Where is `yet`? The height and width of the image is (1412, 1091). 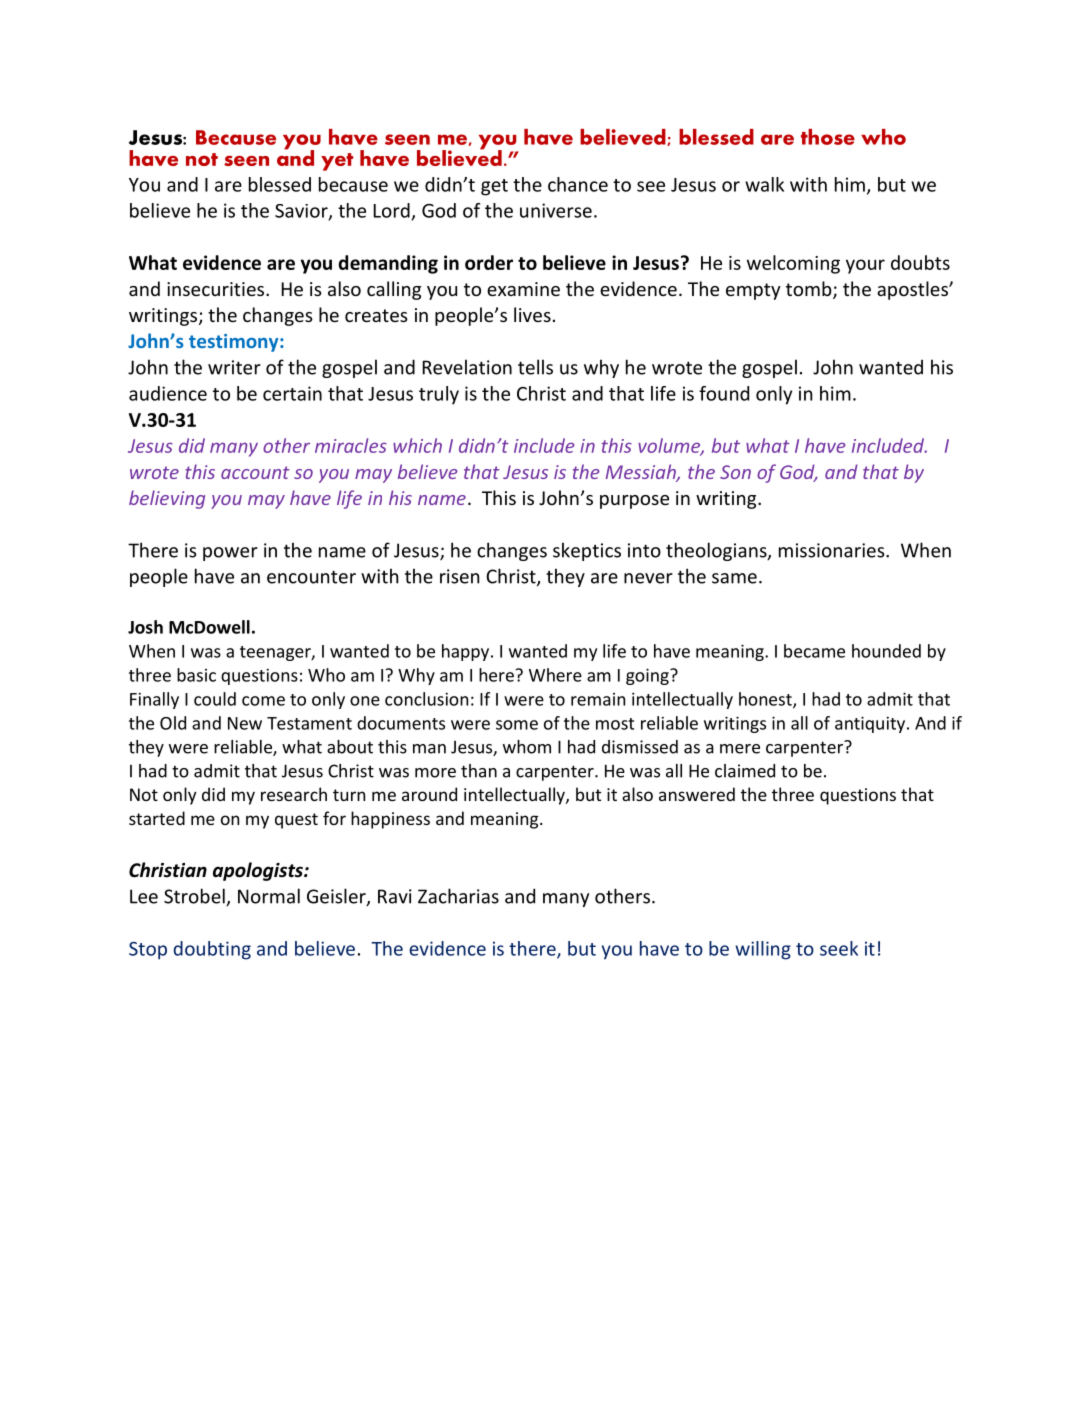
yet is located at coordinates (337, 162).
